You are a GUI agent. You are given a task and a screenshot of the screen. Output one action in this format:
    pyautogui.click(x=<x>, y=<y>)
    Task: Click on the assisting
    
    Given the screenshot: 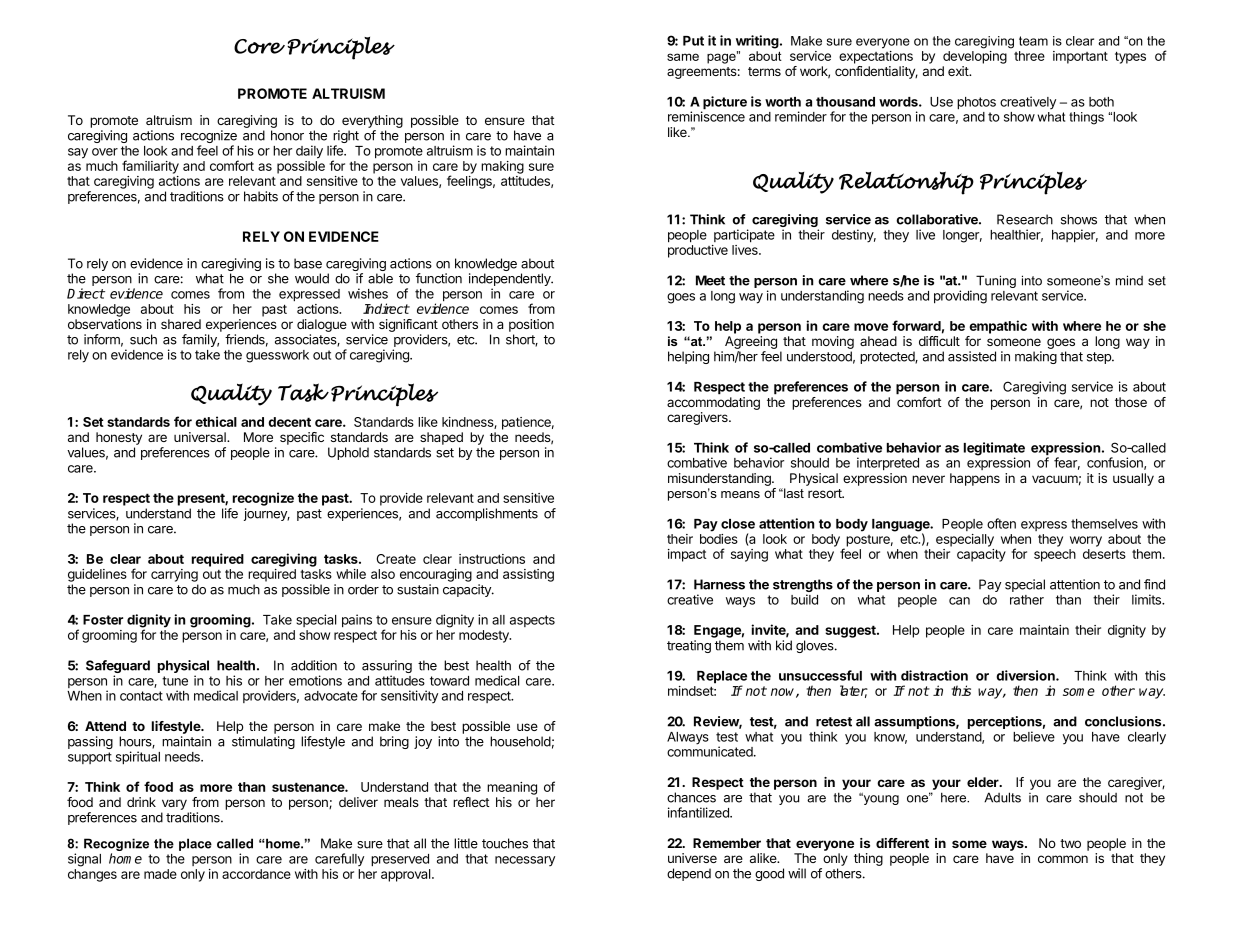 What is the action you would take?
    pyautogui.click(x=528, y=575)
